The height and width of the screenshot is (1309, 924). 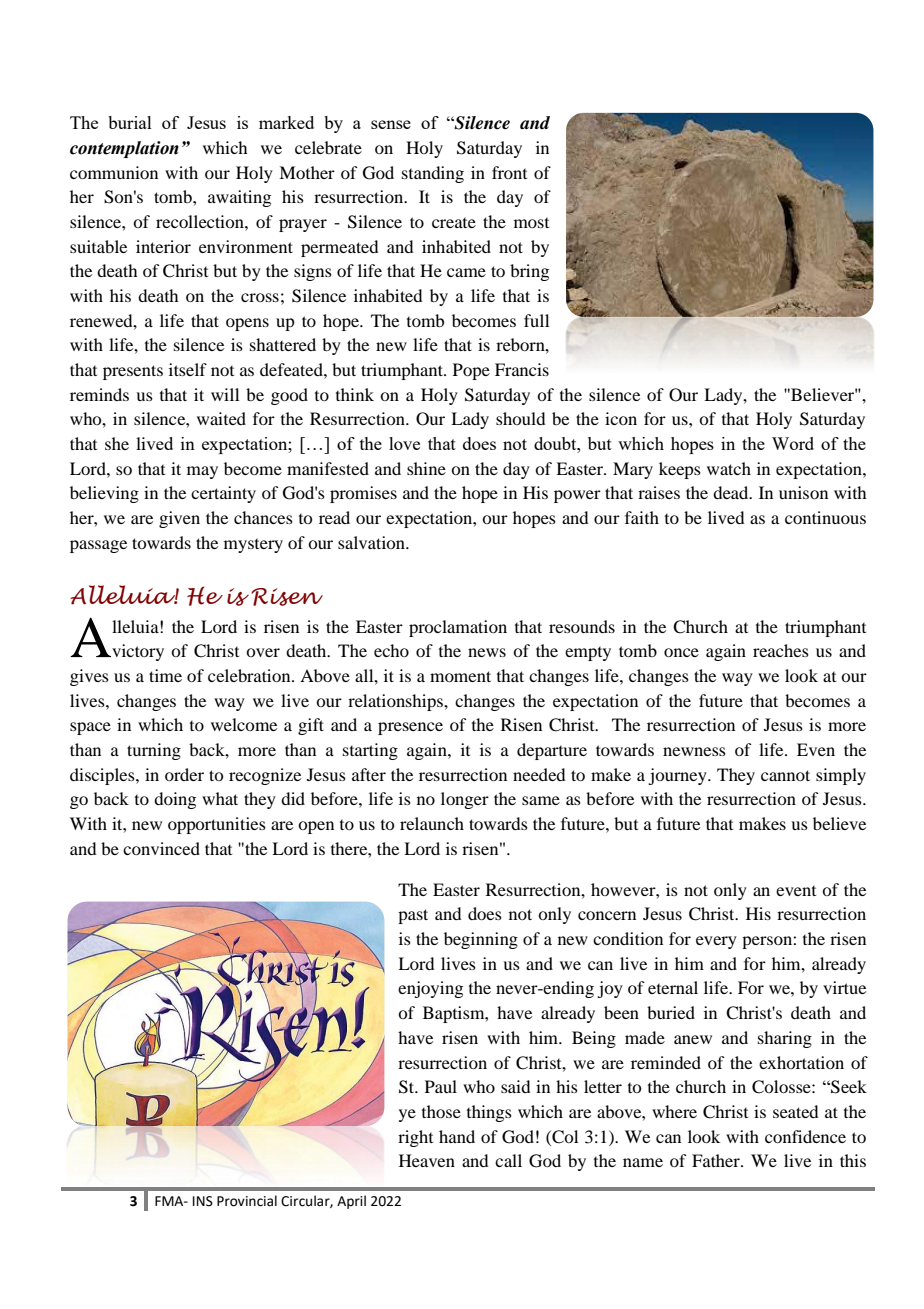 I want to click on dead, so click(x=732, y=492).
